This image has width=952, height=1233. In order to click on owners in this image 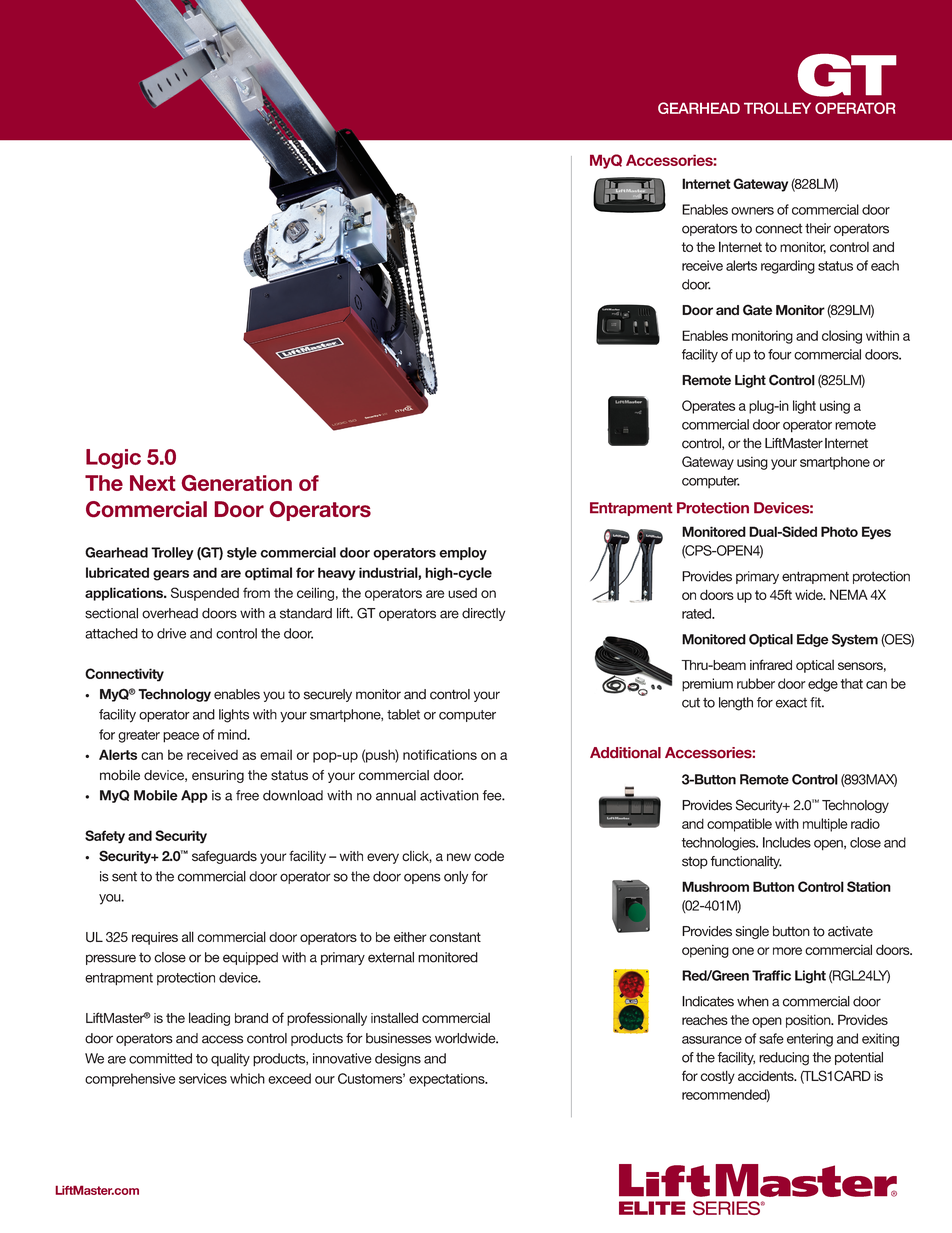, I will do `click(752, 211)`.
